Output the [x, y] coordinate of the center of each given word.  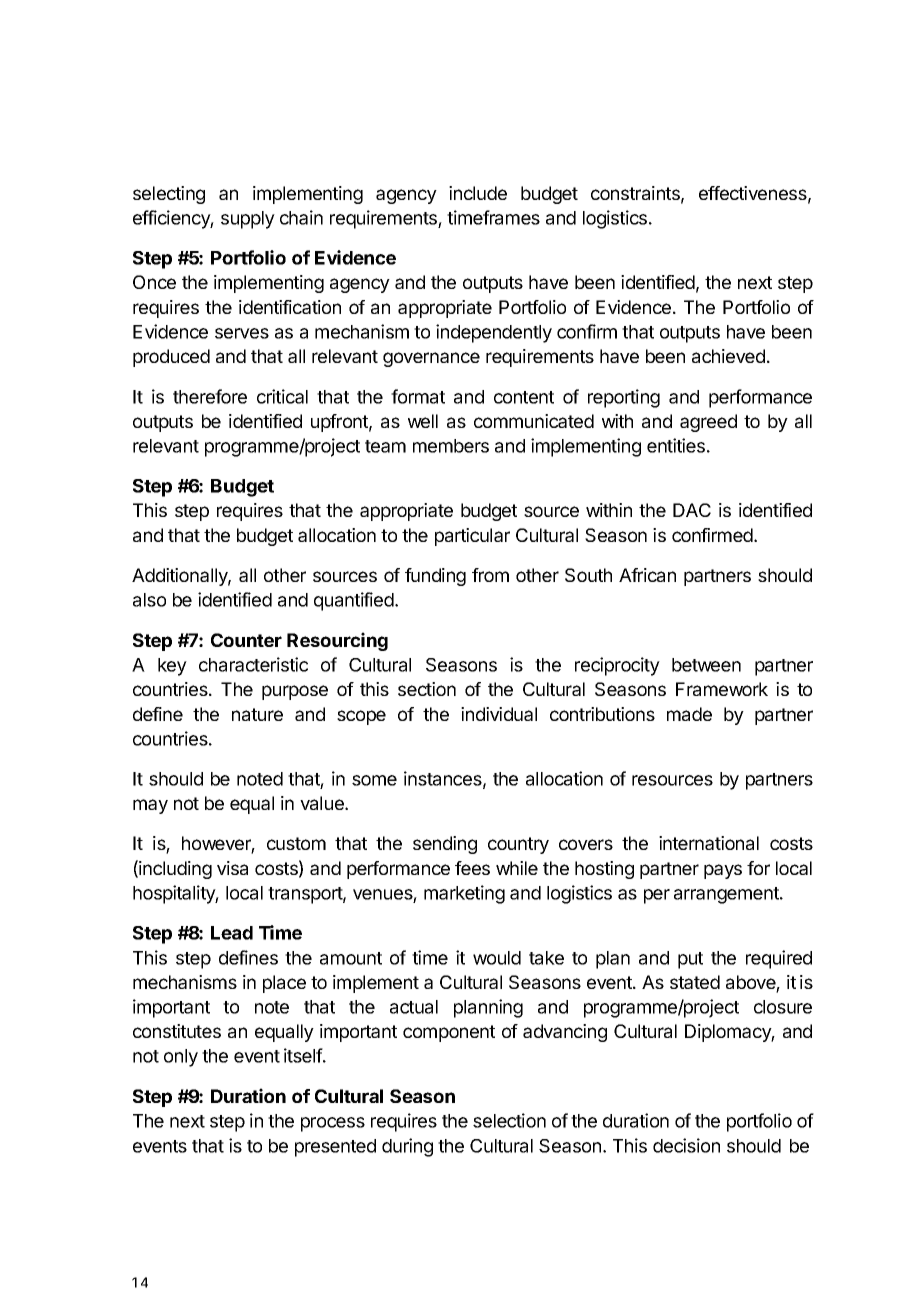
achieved [728, 356]
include [478, 193]
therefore [210, 396]
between [706, 665]
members [451, 446]
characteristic [253, 664]
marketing [464, 894]
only [181, 1058]
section [427, 689]
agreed [708, 423]
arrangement [727, 895]
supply [248, 220]
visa [232, 868]
